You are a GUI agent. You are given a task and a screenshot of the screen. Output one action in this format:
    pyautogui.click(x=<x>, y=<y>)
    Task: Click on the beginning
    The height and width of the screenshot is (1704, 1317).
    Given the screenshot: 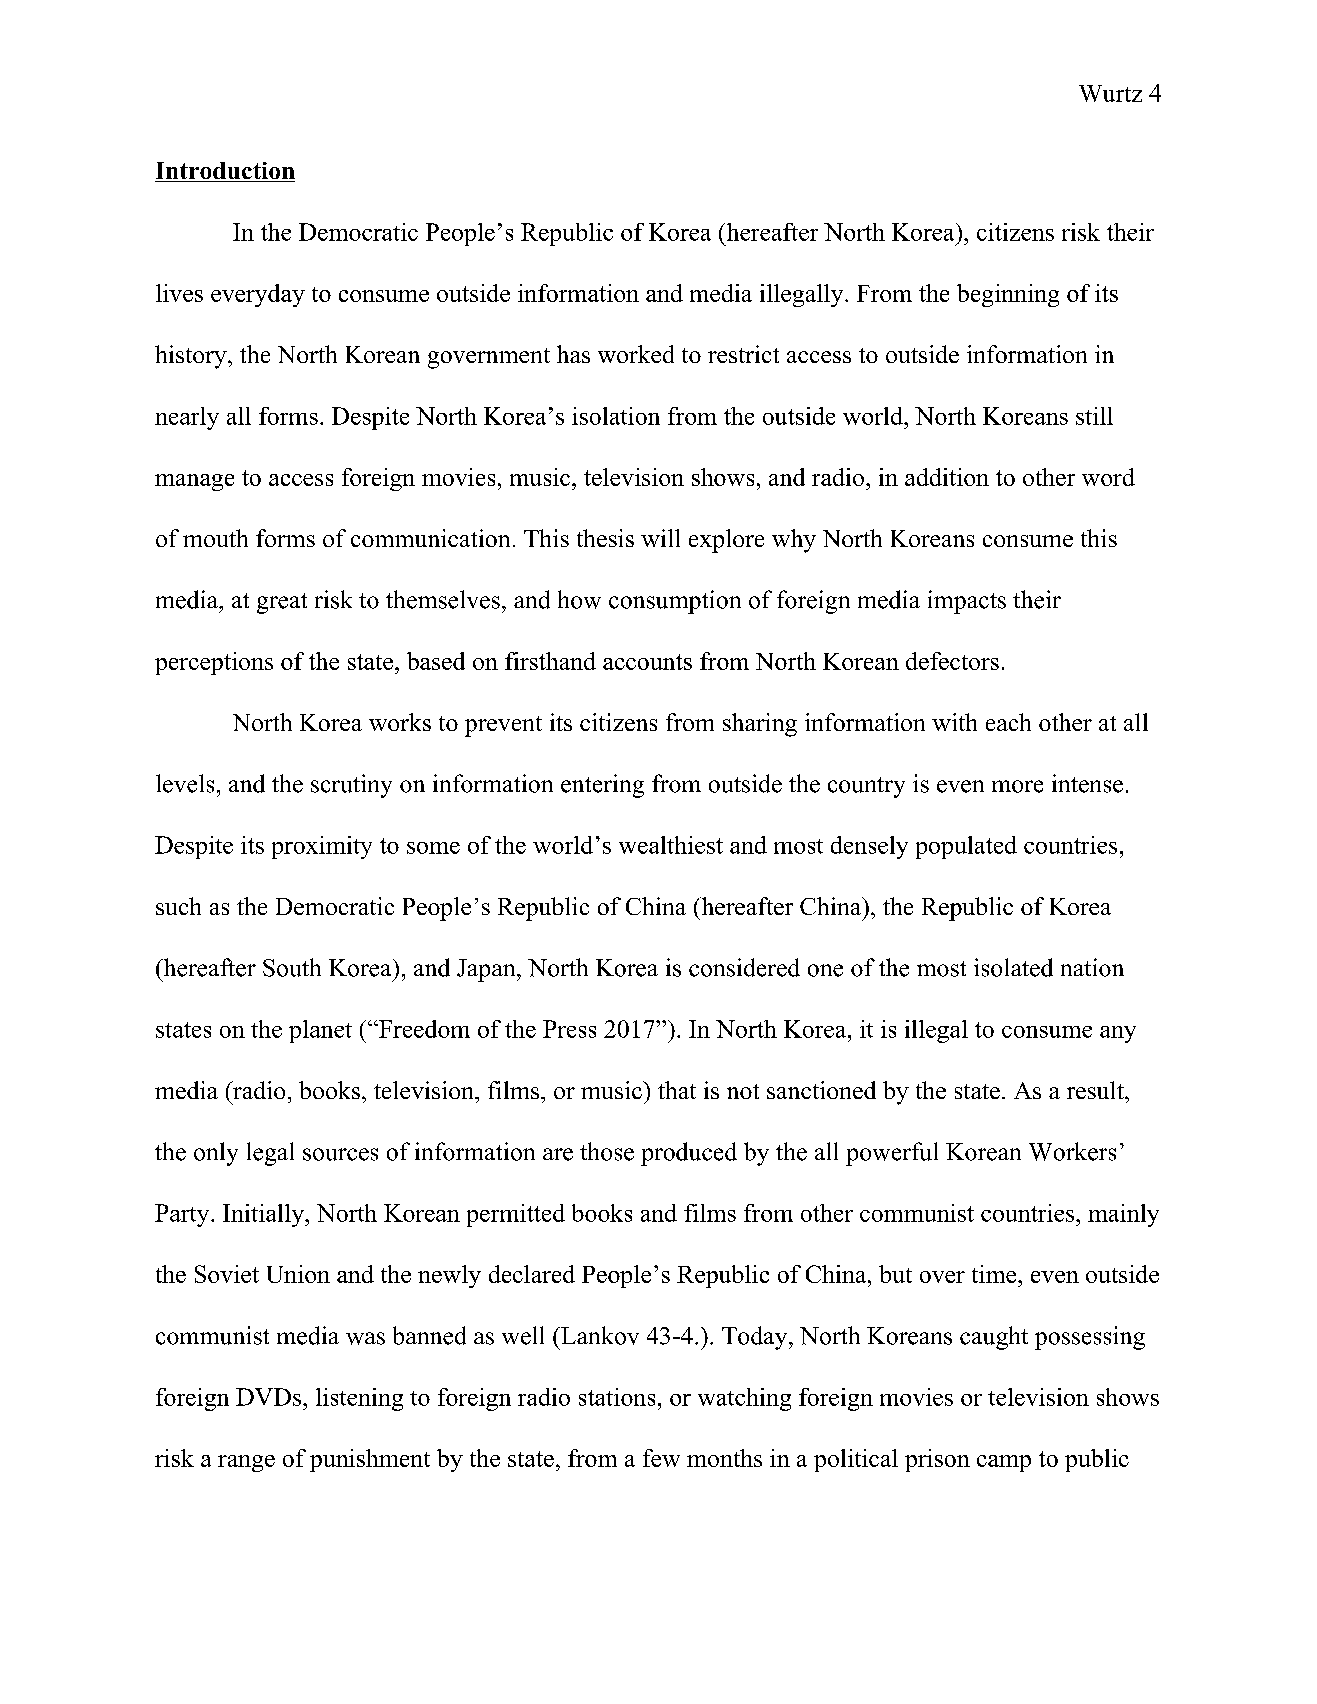 What is the action you would take?
    pyautogui.click(x=1008, y=295)
